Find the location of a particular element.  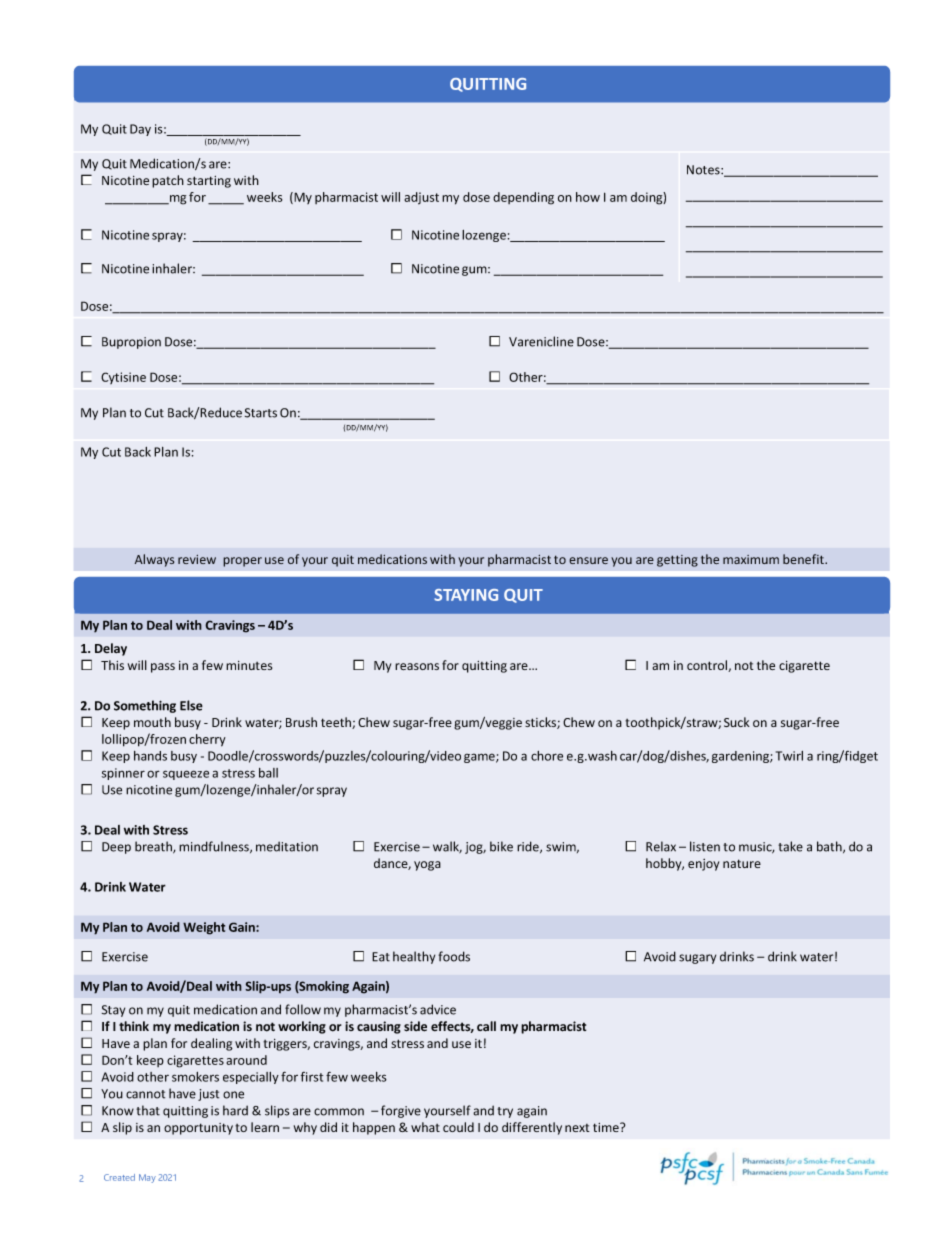

how is located at coordinates (588, 197).
